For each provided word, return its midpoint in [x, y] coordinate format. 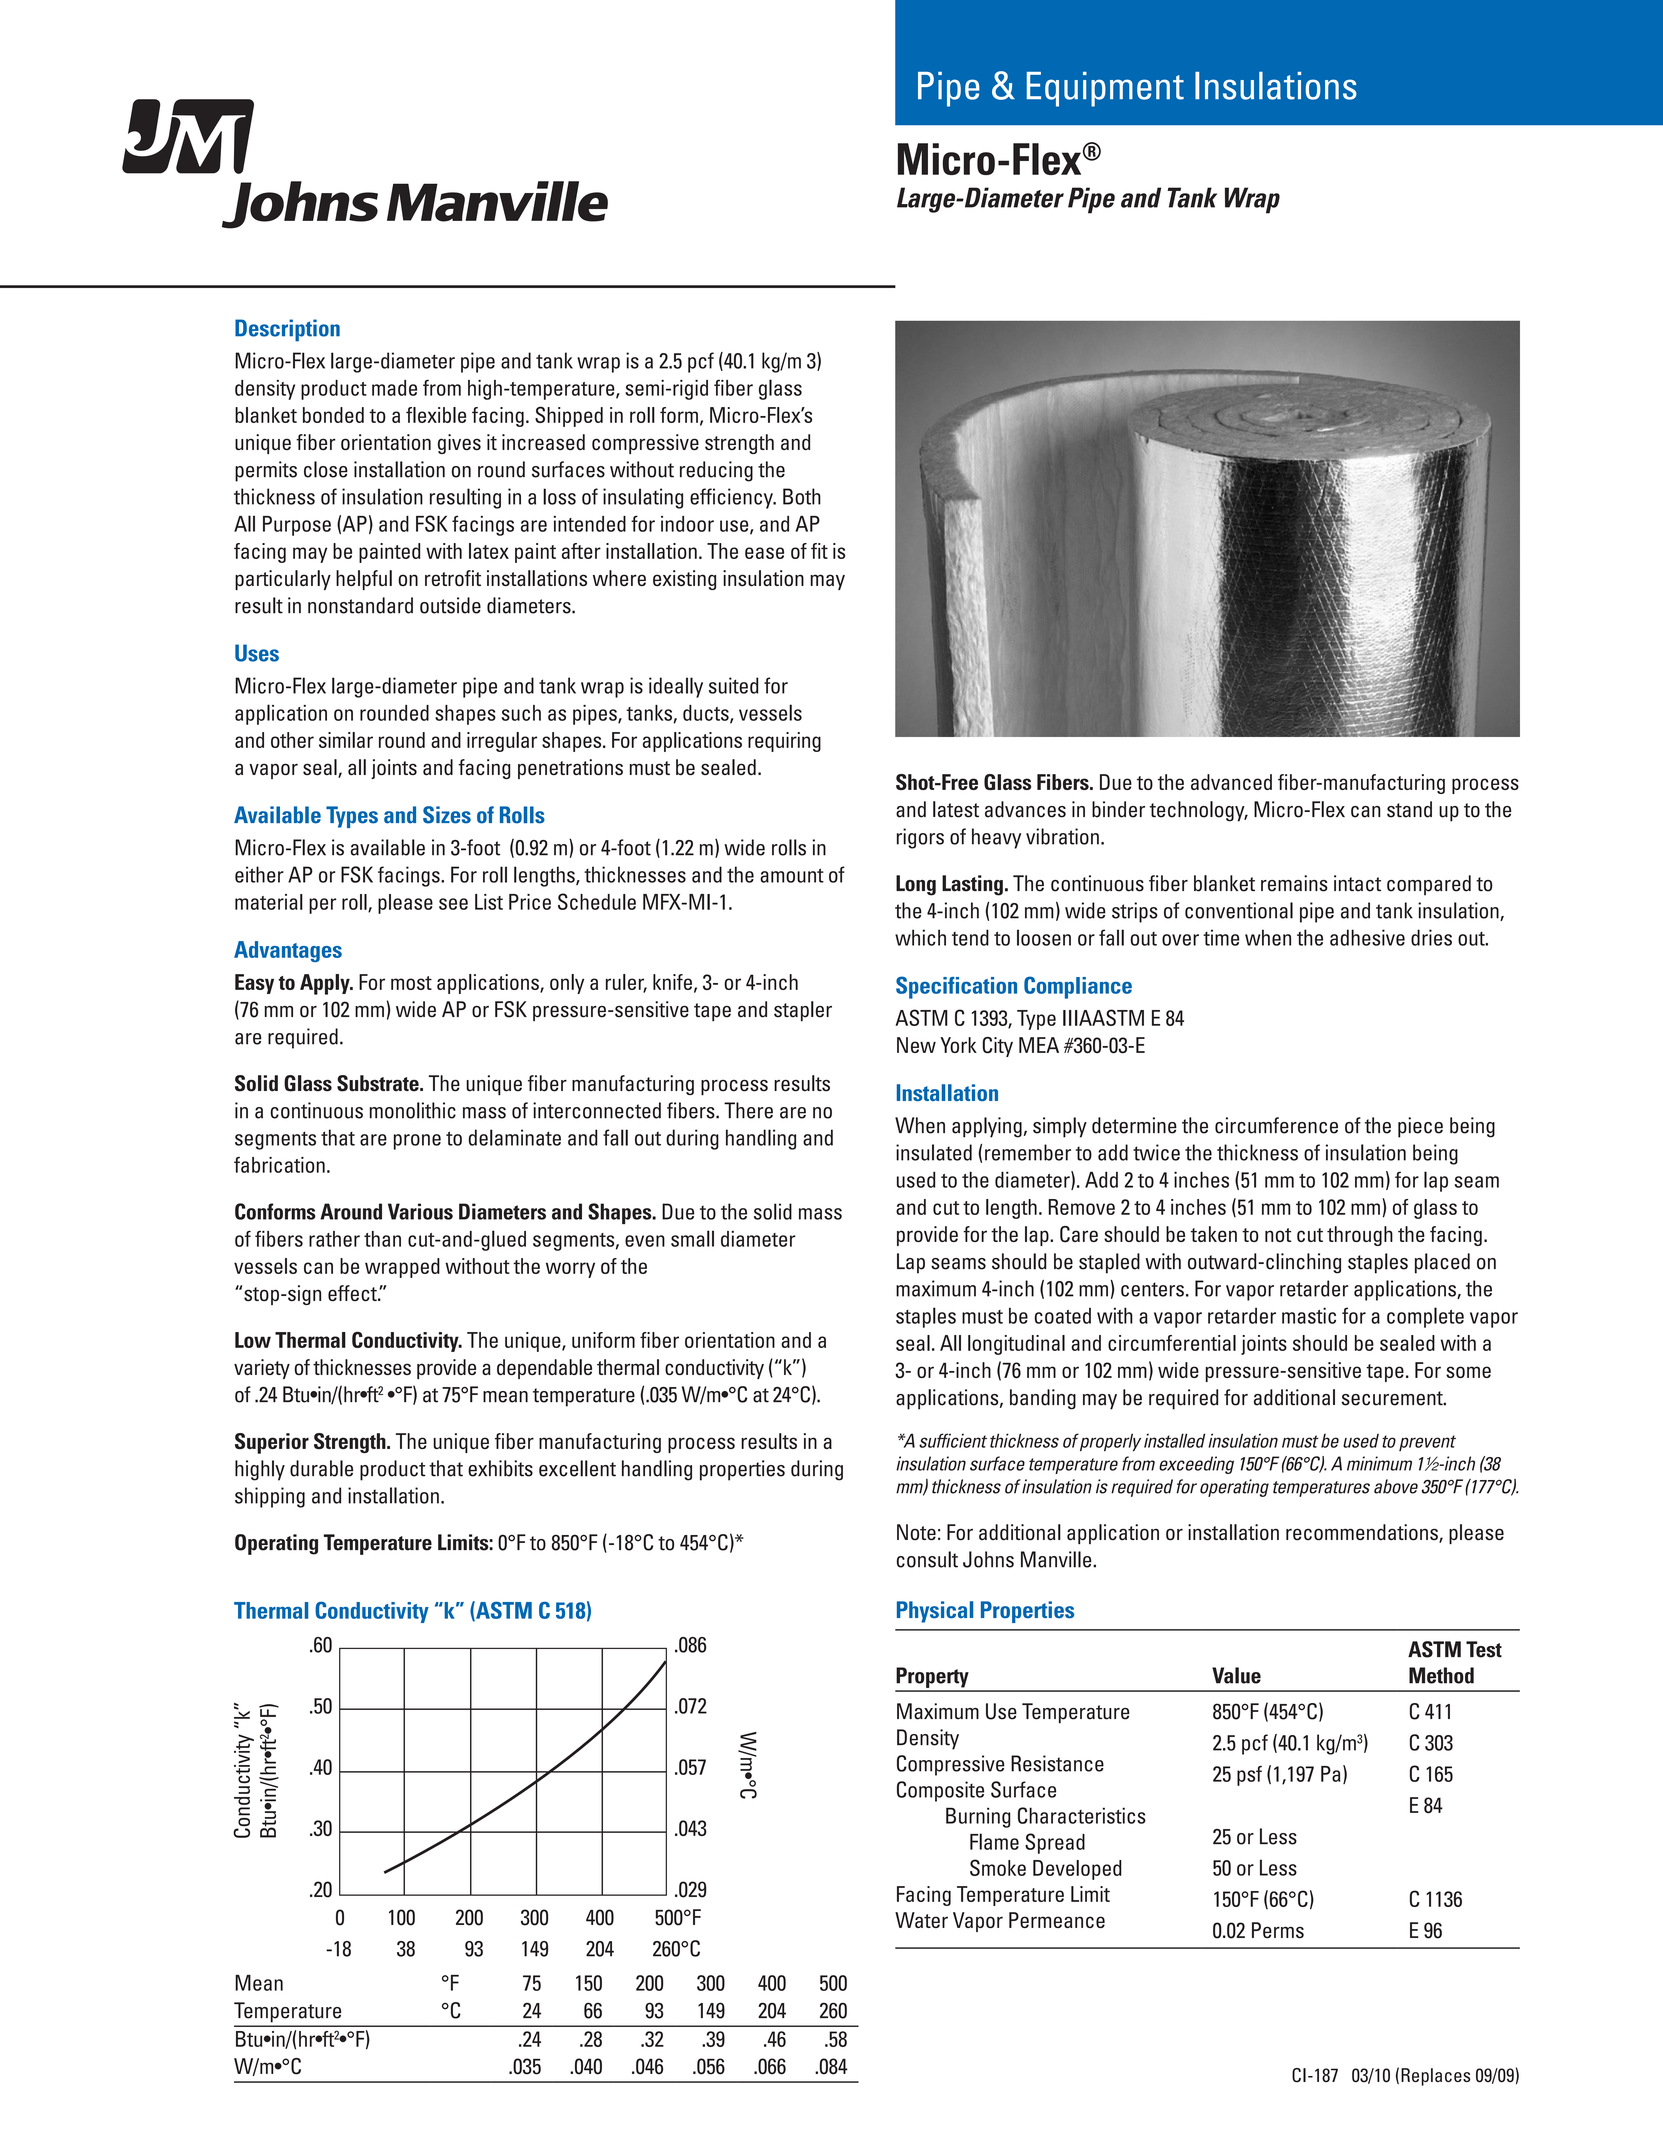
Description [287, 330]
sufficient [953, 1440]
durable [321, 1468]
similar [346, 740]
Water [921, 1920]
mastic [1309, 1315]
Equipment [1105, 89]
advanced [1231, 782]
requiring [784, 742]
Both [802, 496]
